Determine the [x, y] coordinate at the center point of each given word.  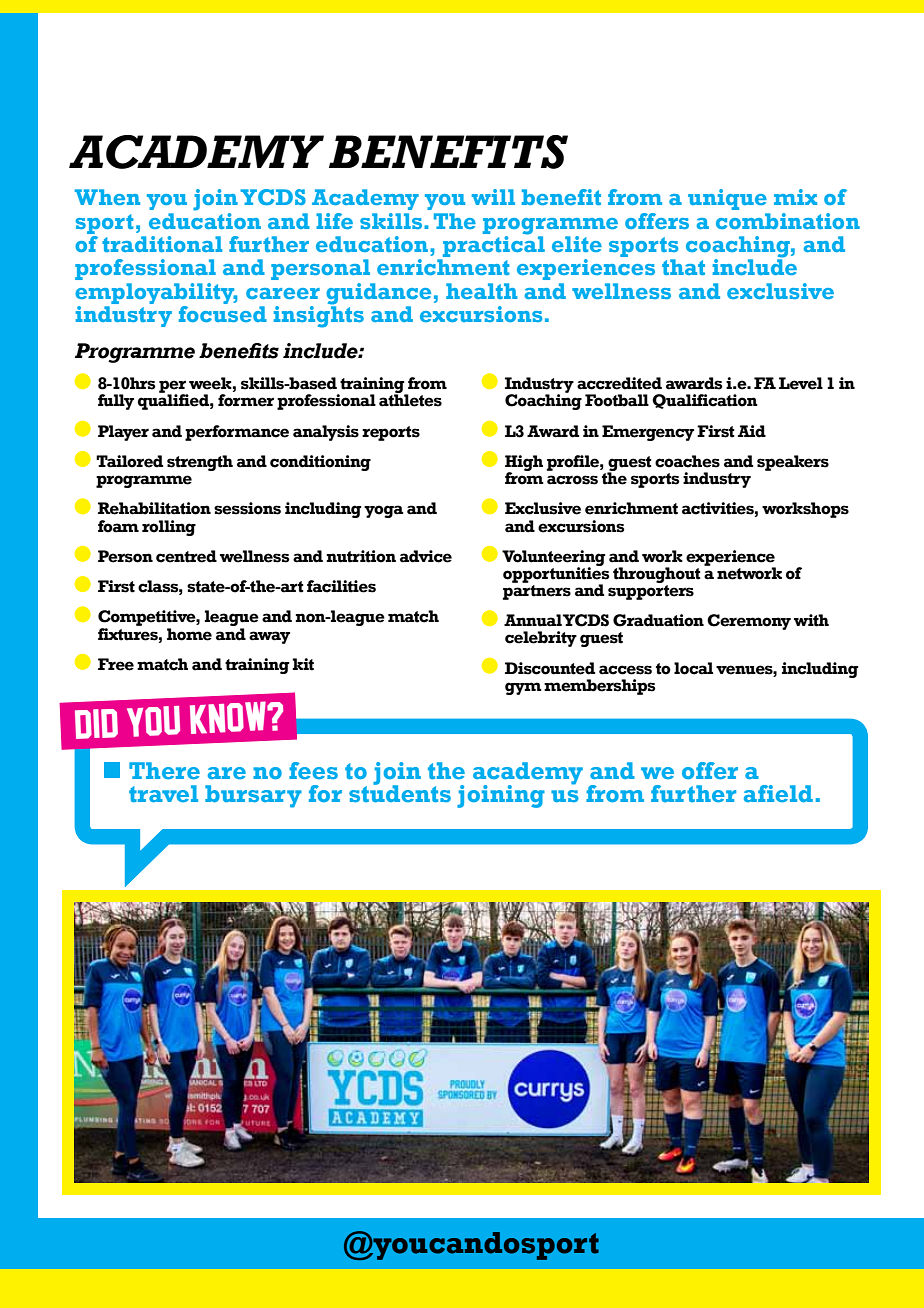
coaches [687, 461]
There [164, 771]
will [493, 197]
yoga [383, 511]
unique [727, 199]
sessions [247, 508]
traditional [162, 244]
